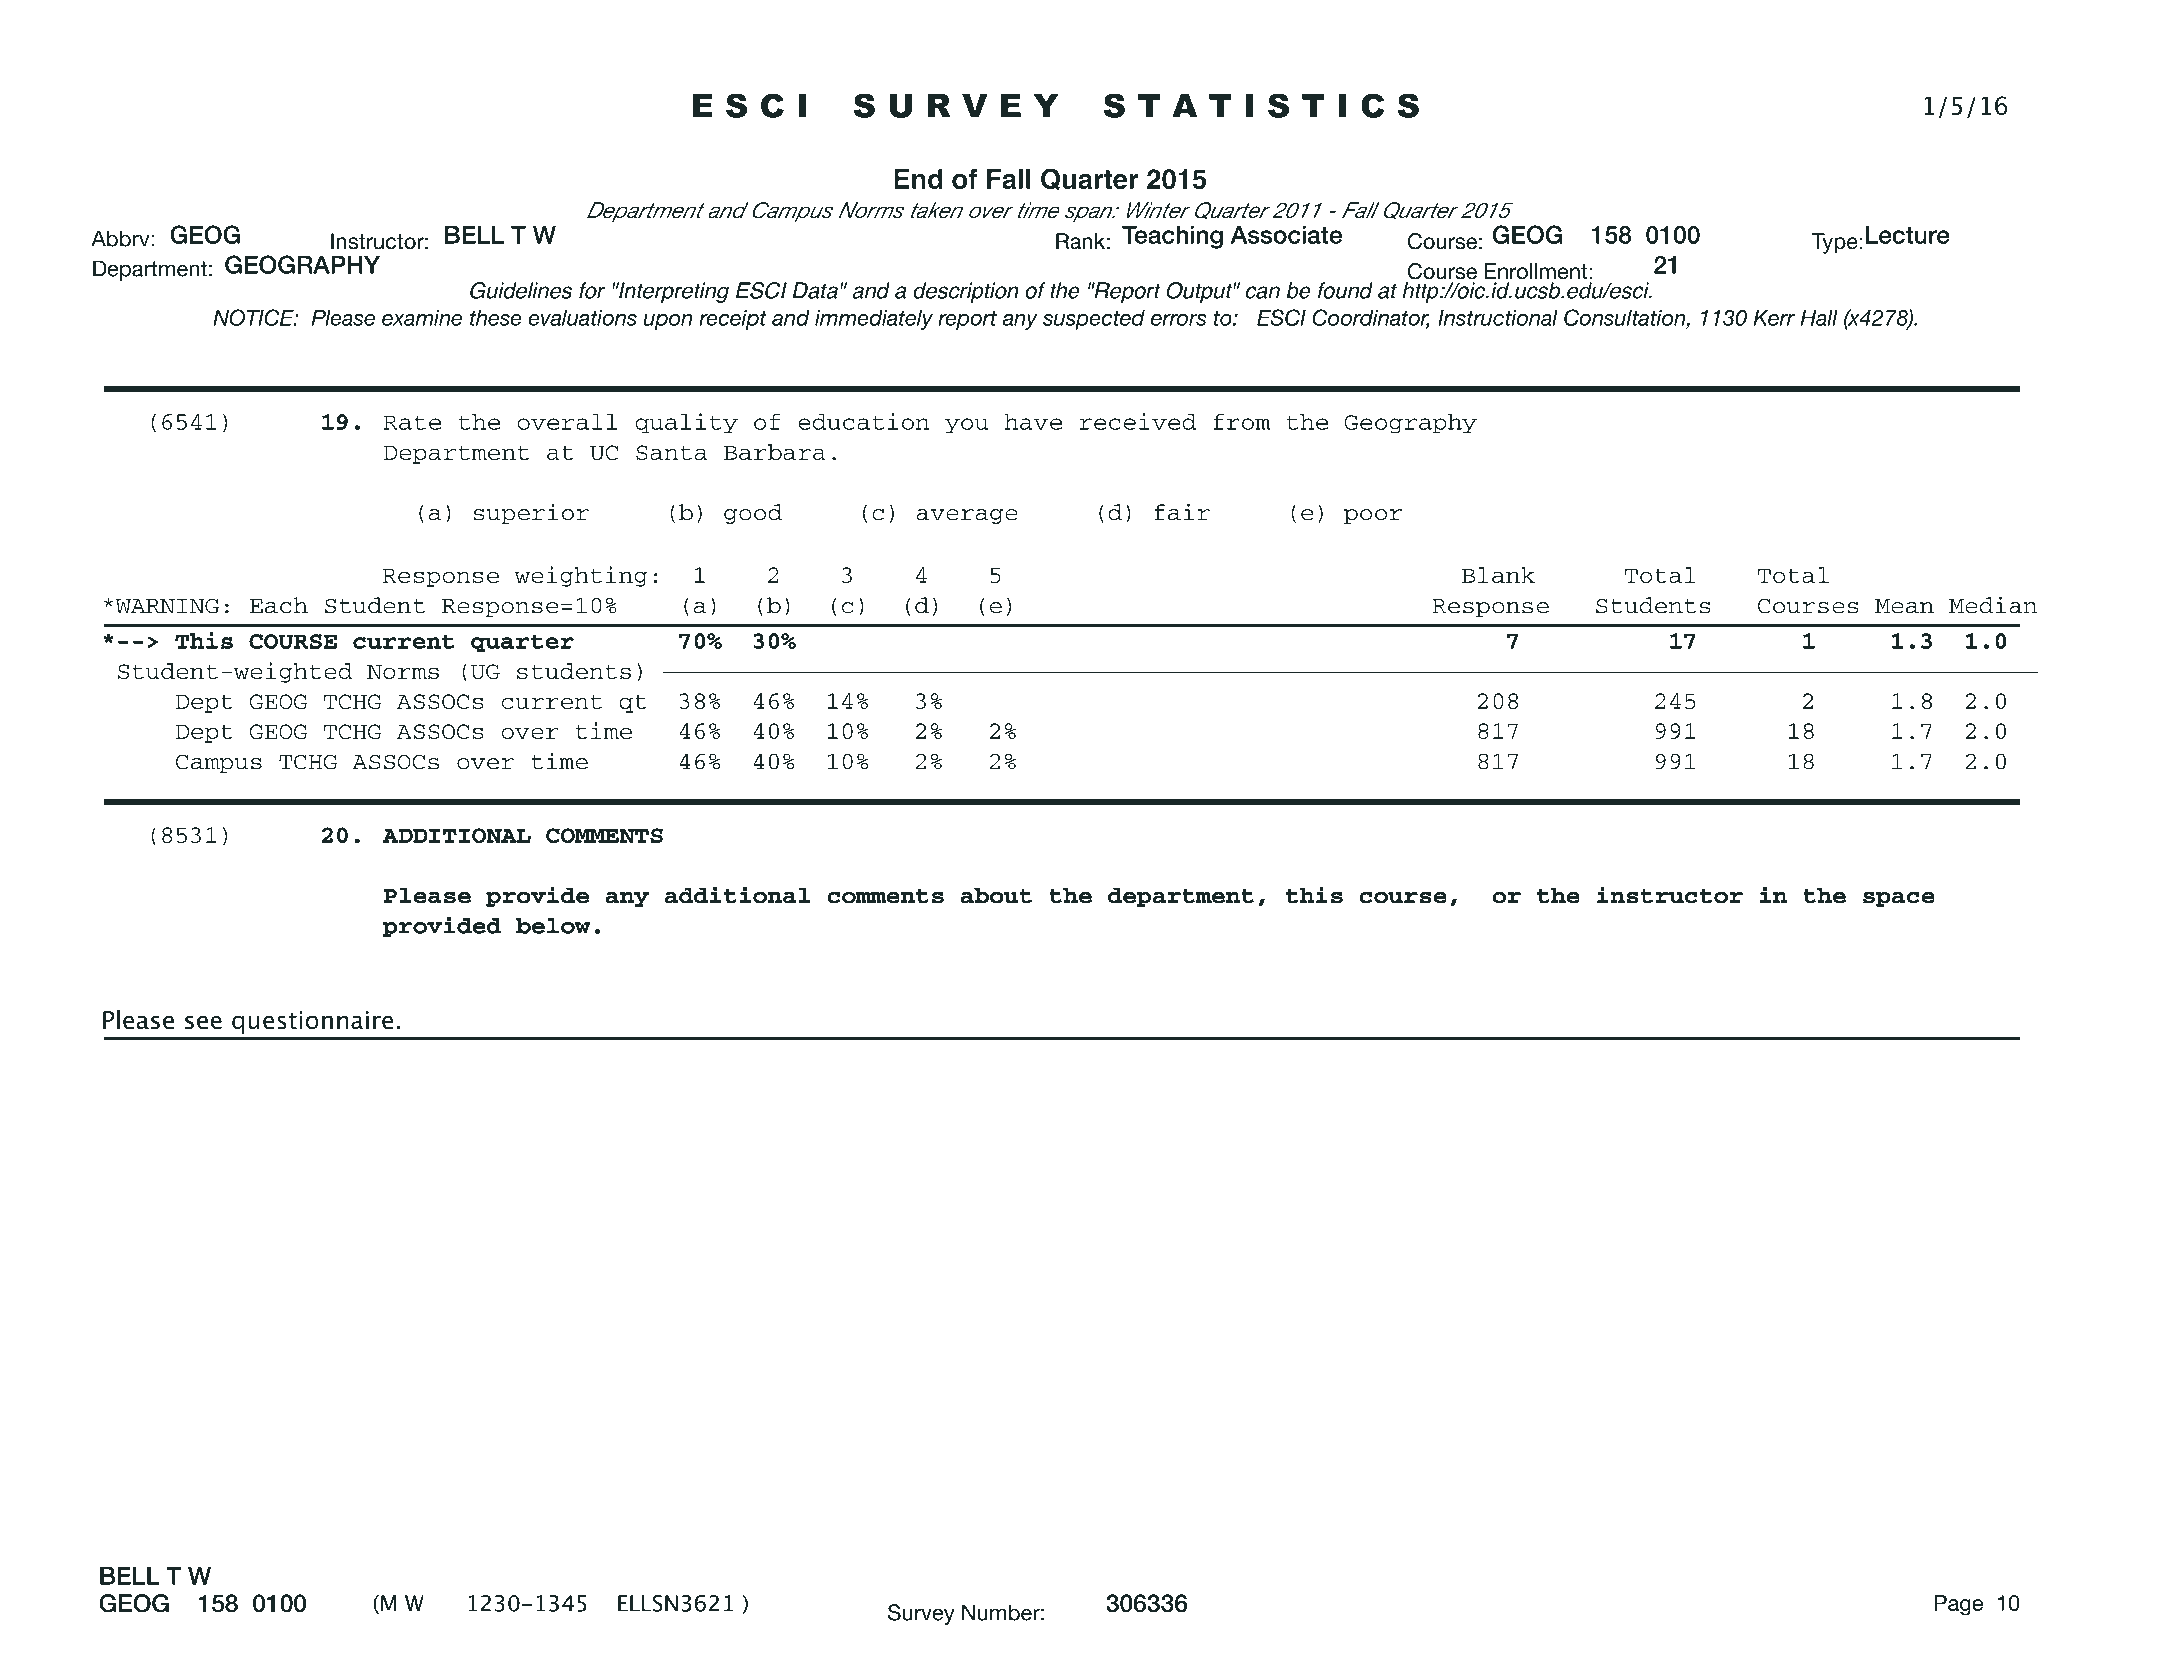  I want to click on suspected, so click(1094, 320).
